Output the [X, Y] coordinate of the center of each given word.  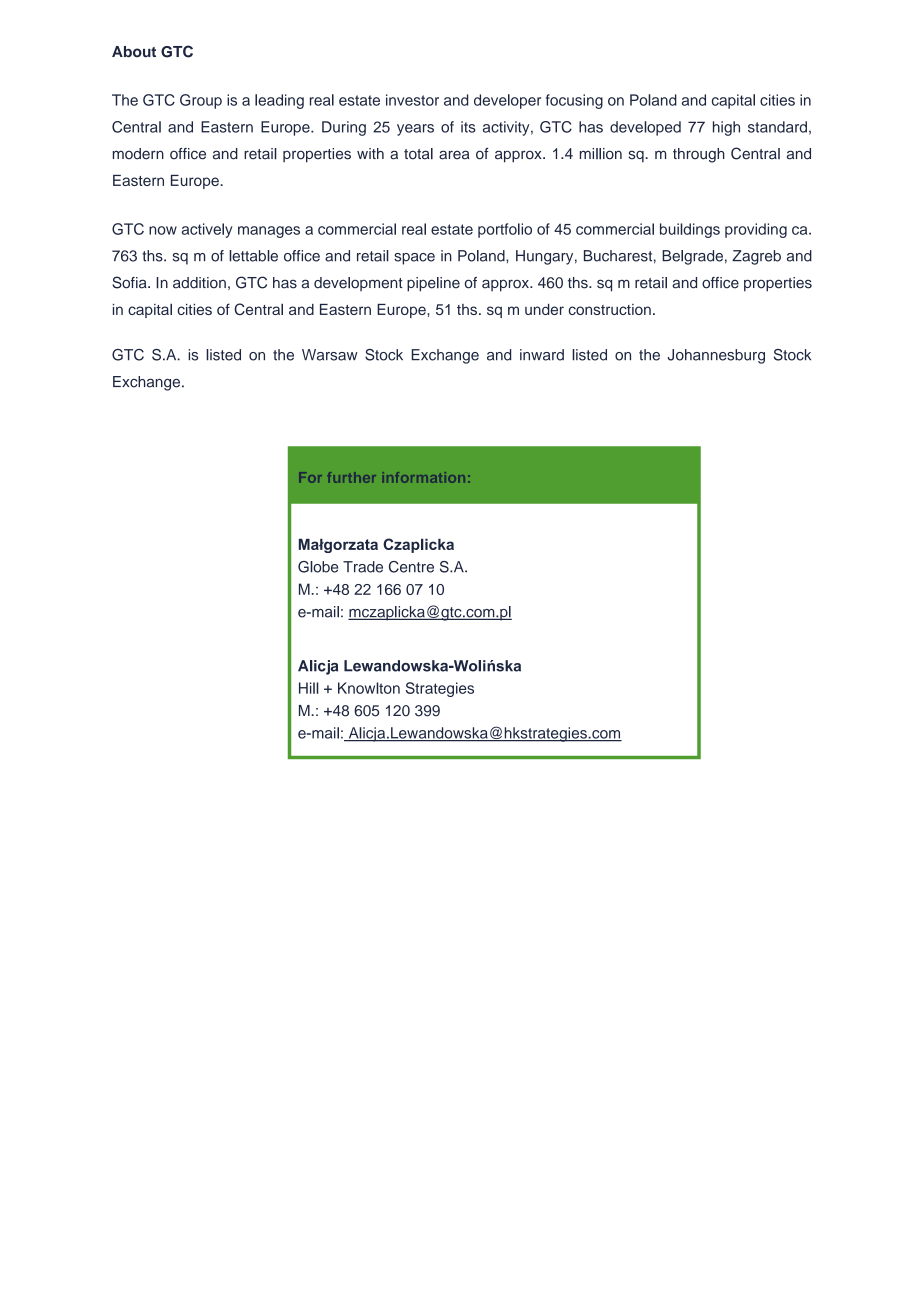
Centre [411, 567]
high [726, 128]
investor [412, 100]
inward [542, 355]
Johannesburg [716, 356]
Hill [309, 688]
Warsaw [330, 355]
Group [201, 101]
